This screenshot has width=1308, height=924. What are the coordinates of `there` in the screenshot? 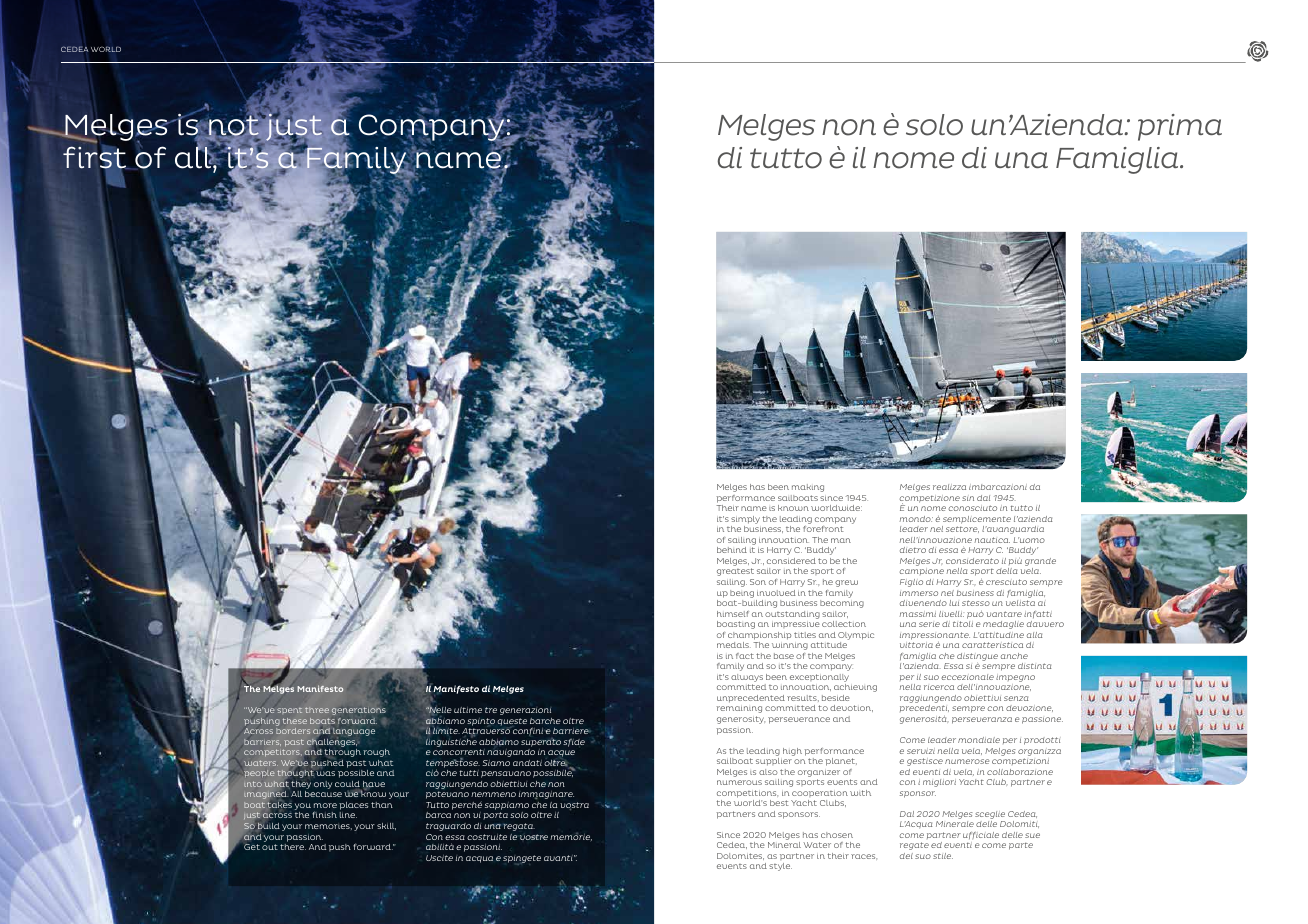 It's located at (293, 847).
